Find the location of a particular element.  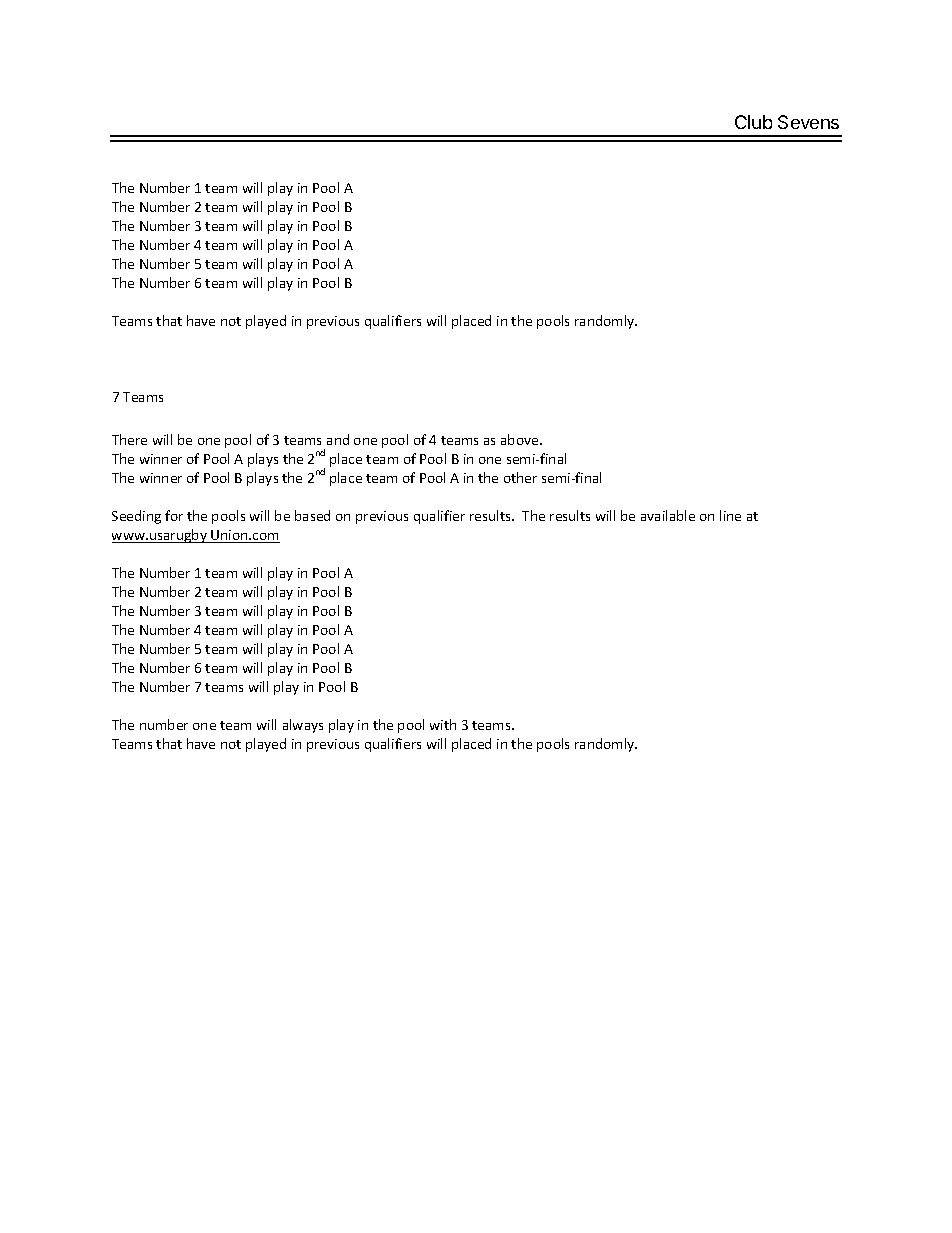

for is located at coordinates (174, 515).
